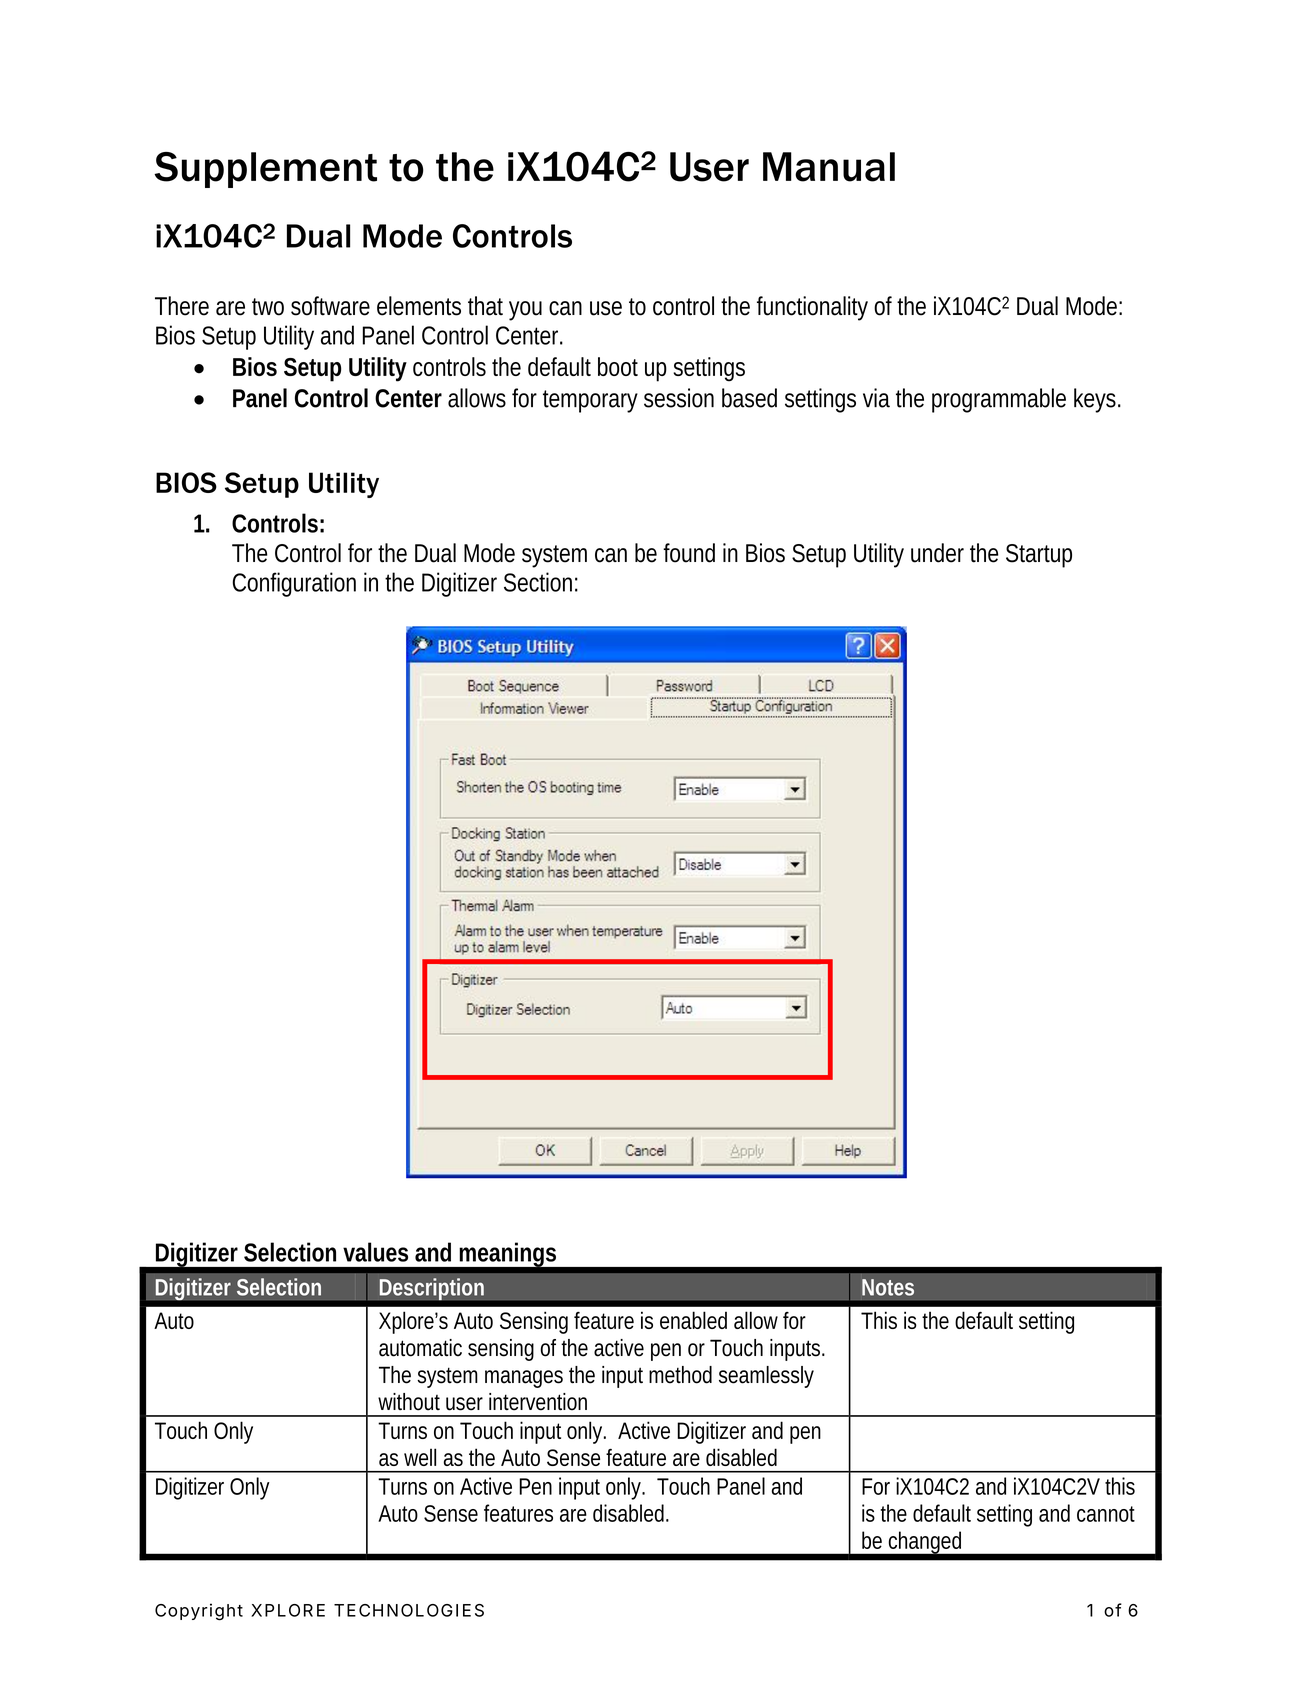 This screenshot has height=1699, width=1313. What do you see at coordinates (1106, 1514) in the screenshot?
I see `cannot` at bounding box center [1106, 1514].
